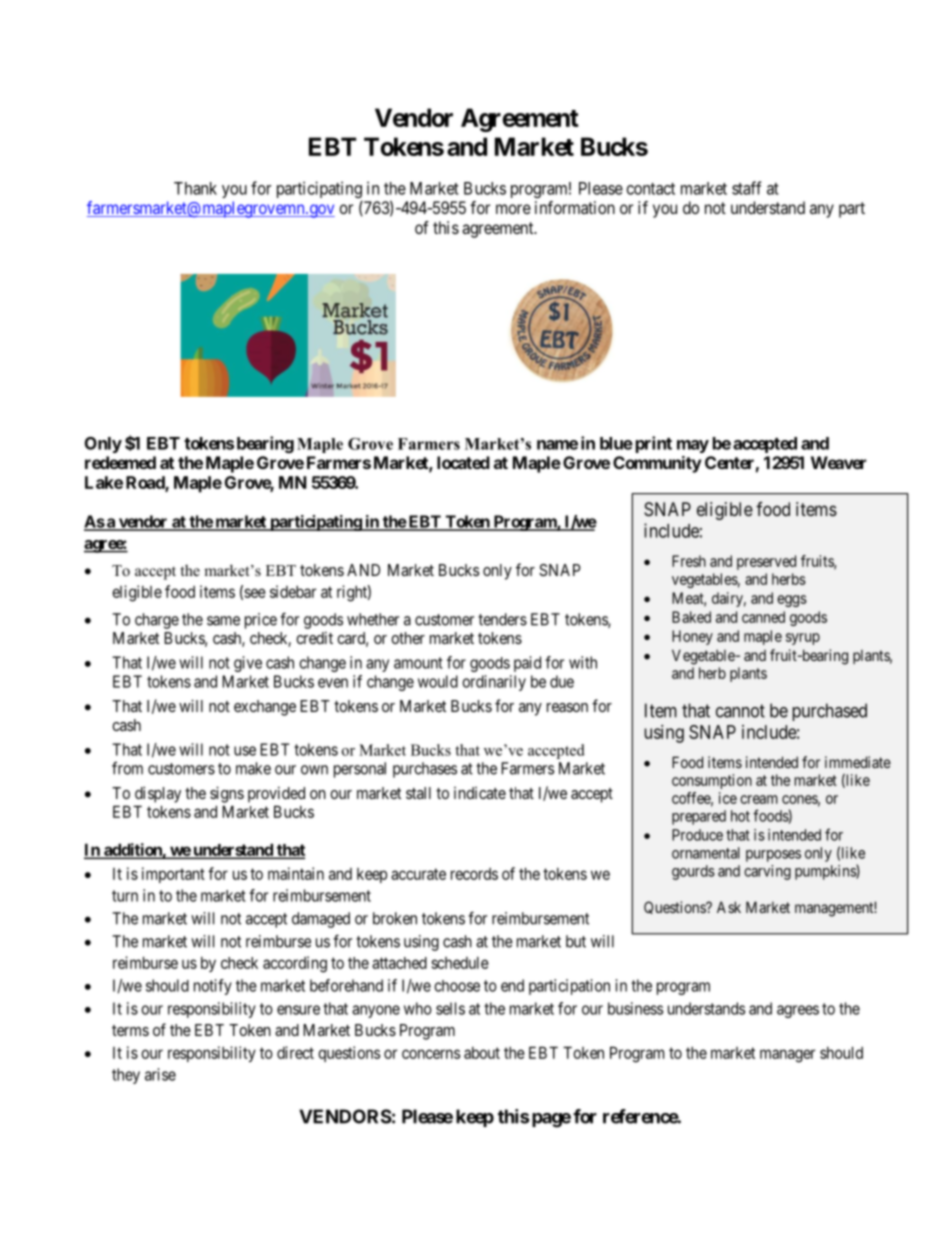 The width and height of the page is (952, 1233). Describe the element at coordinates (223, 621) in the page. I see `same` at that location.
